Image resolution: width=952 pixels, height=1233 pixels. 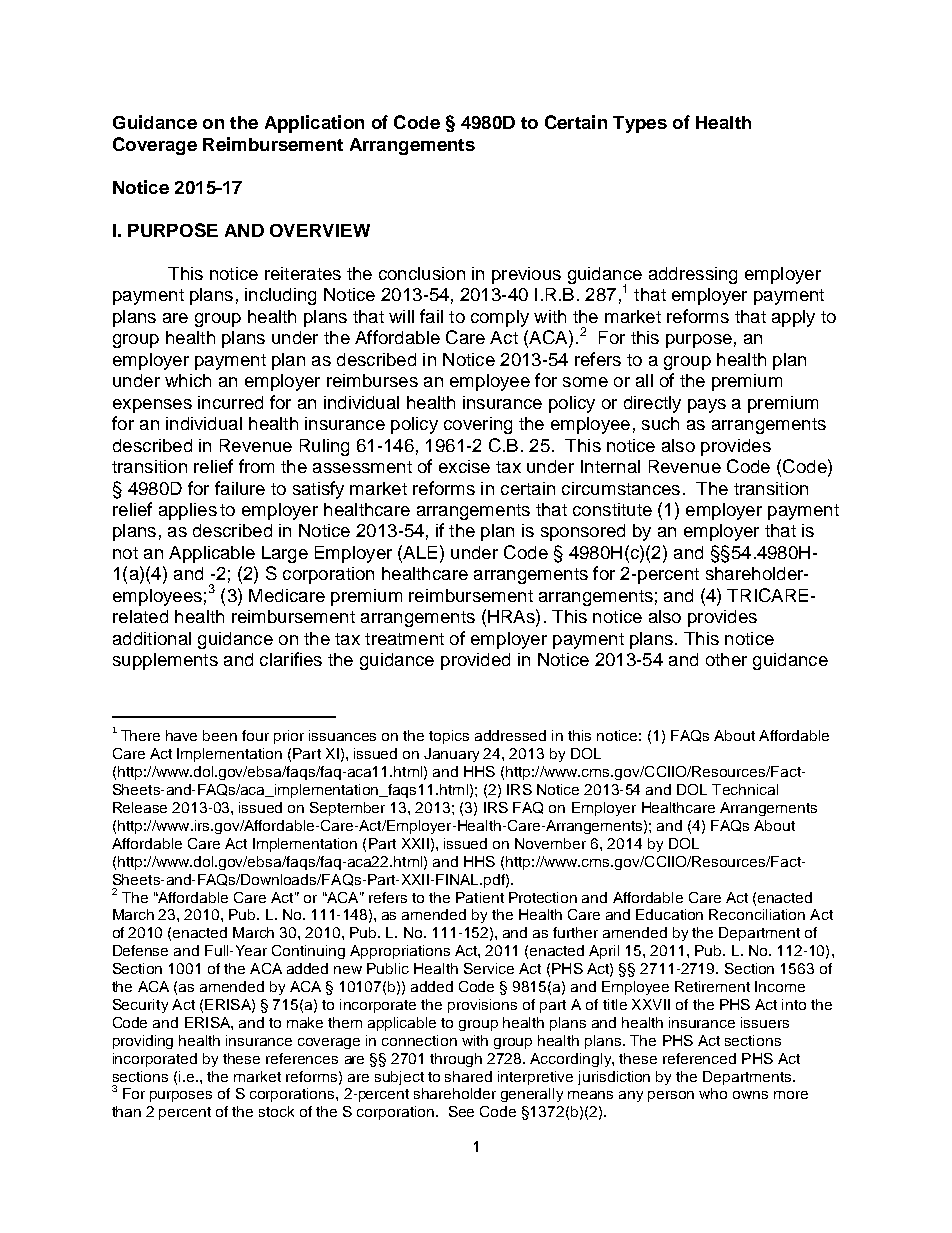 What do you see at coordinates (276, 1111) in the document?
I see `stock` at bounding box center [276, 1111].
